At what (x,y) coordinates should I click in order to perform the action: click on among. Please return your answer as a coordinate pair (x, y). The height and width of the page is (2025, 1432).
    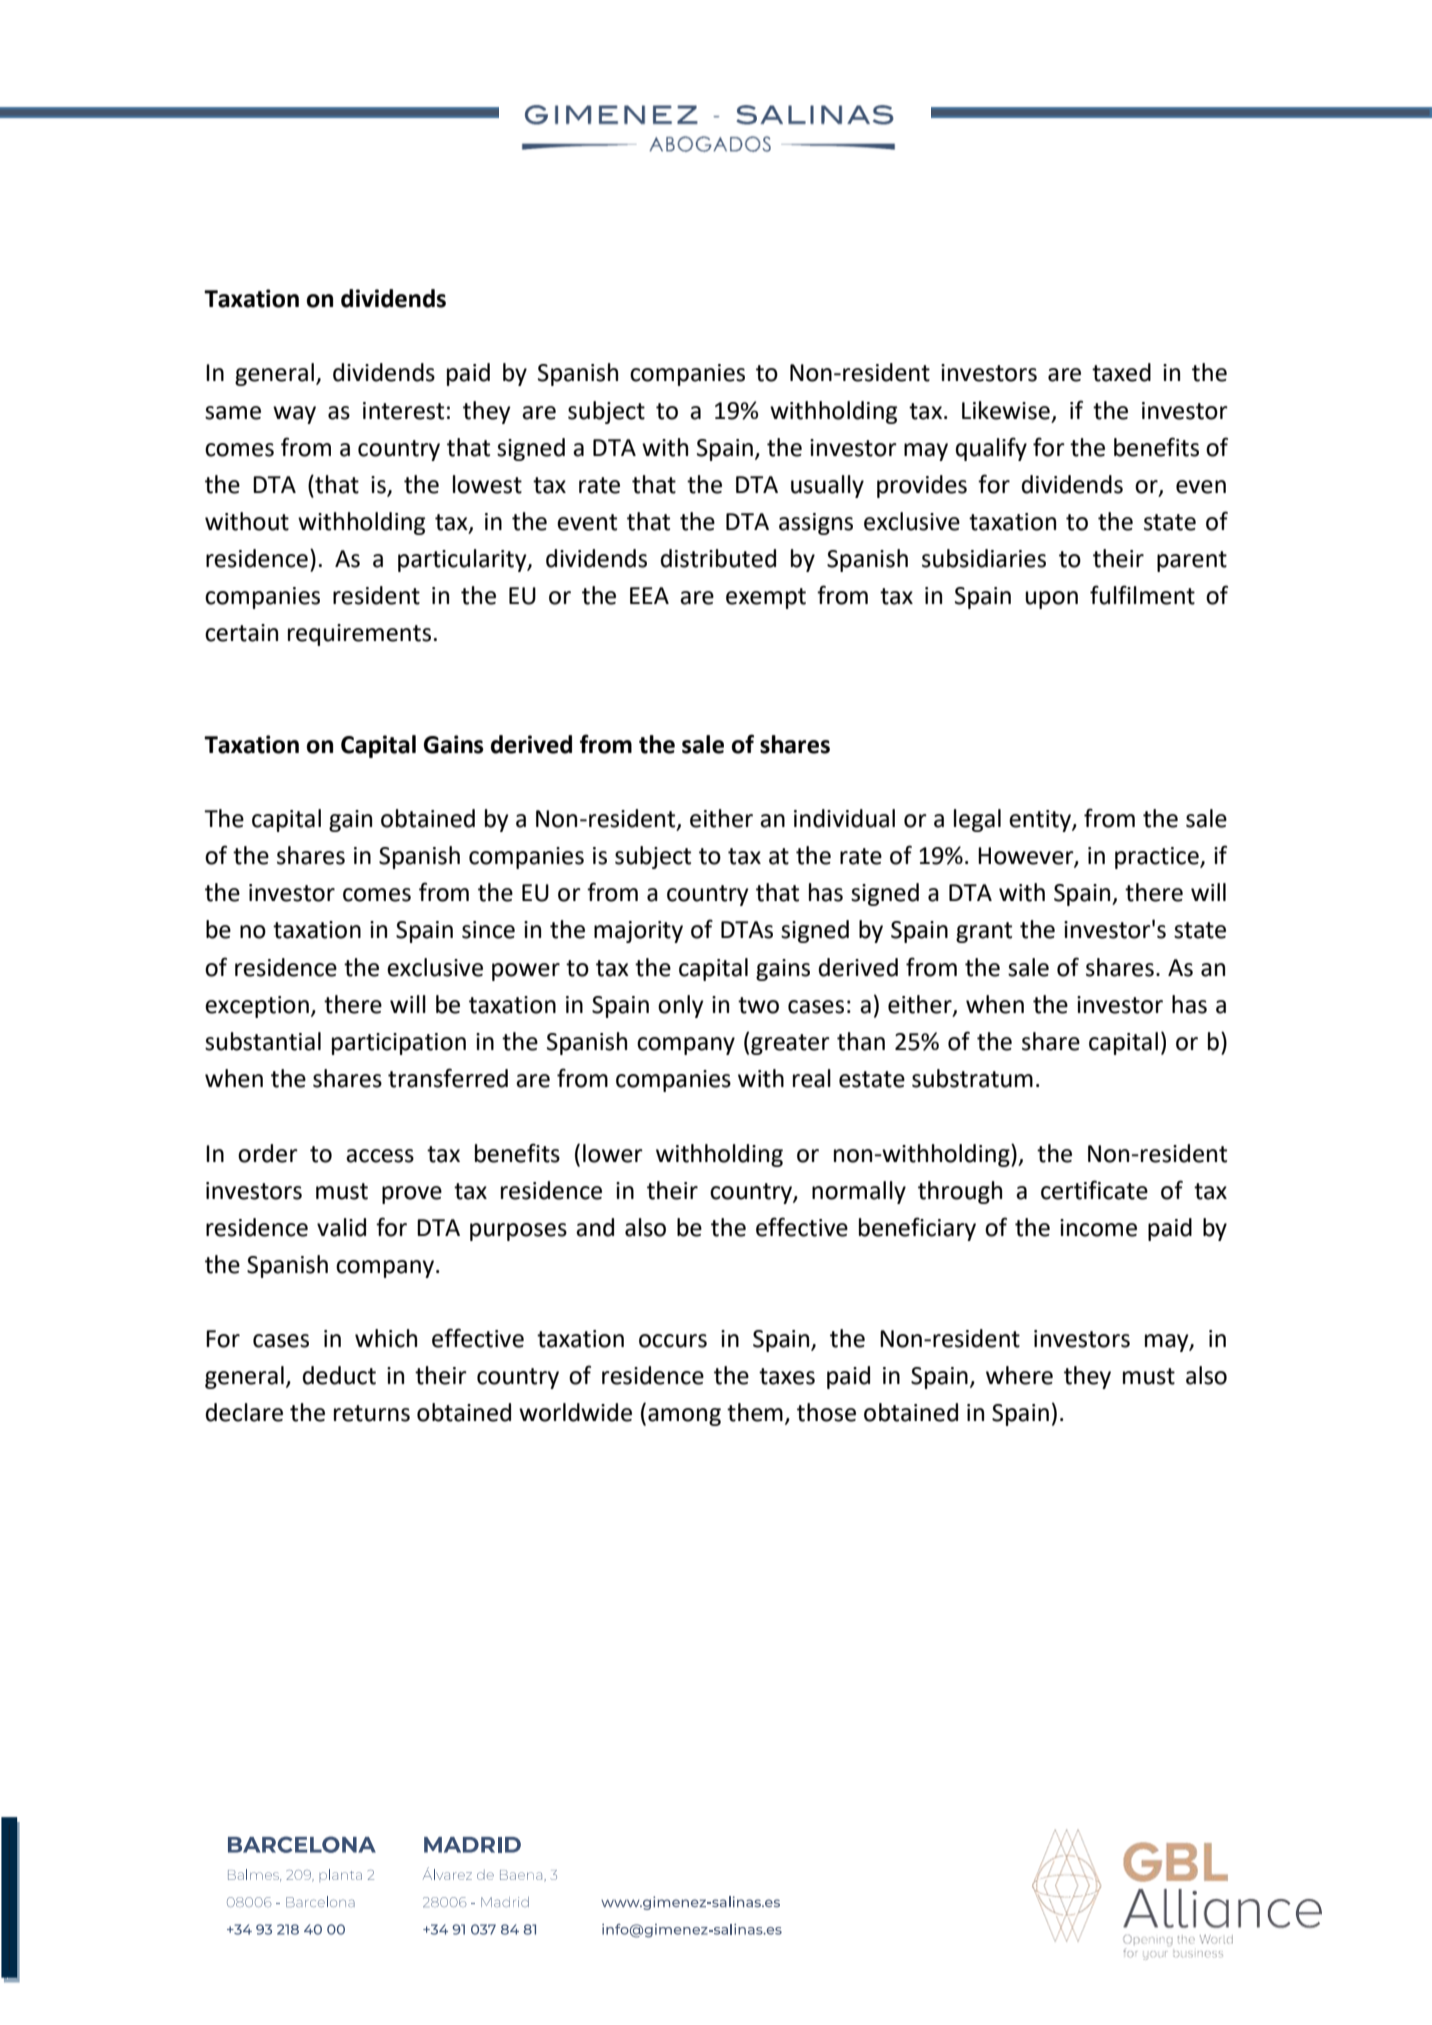
    Looking at the image, I should click on (684, 1417).
